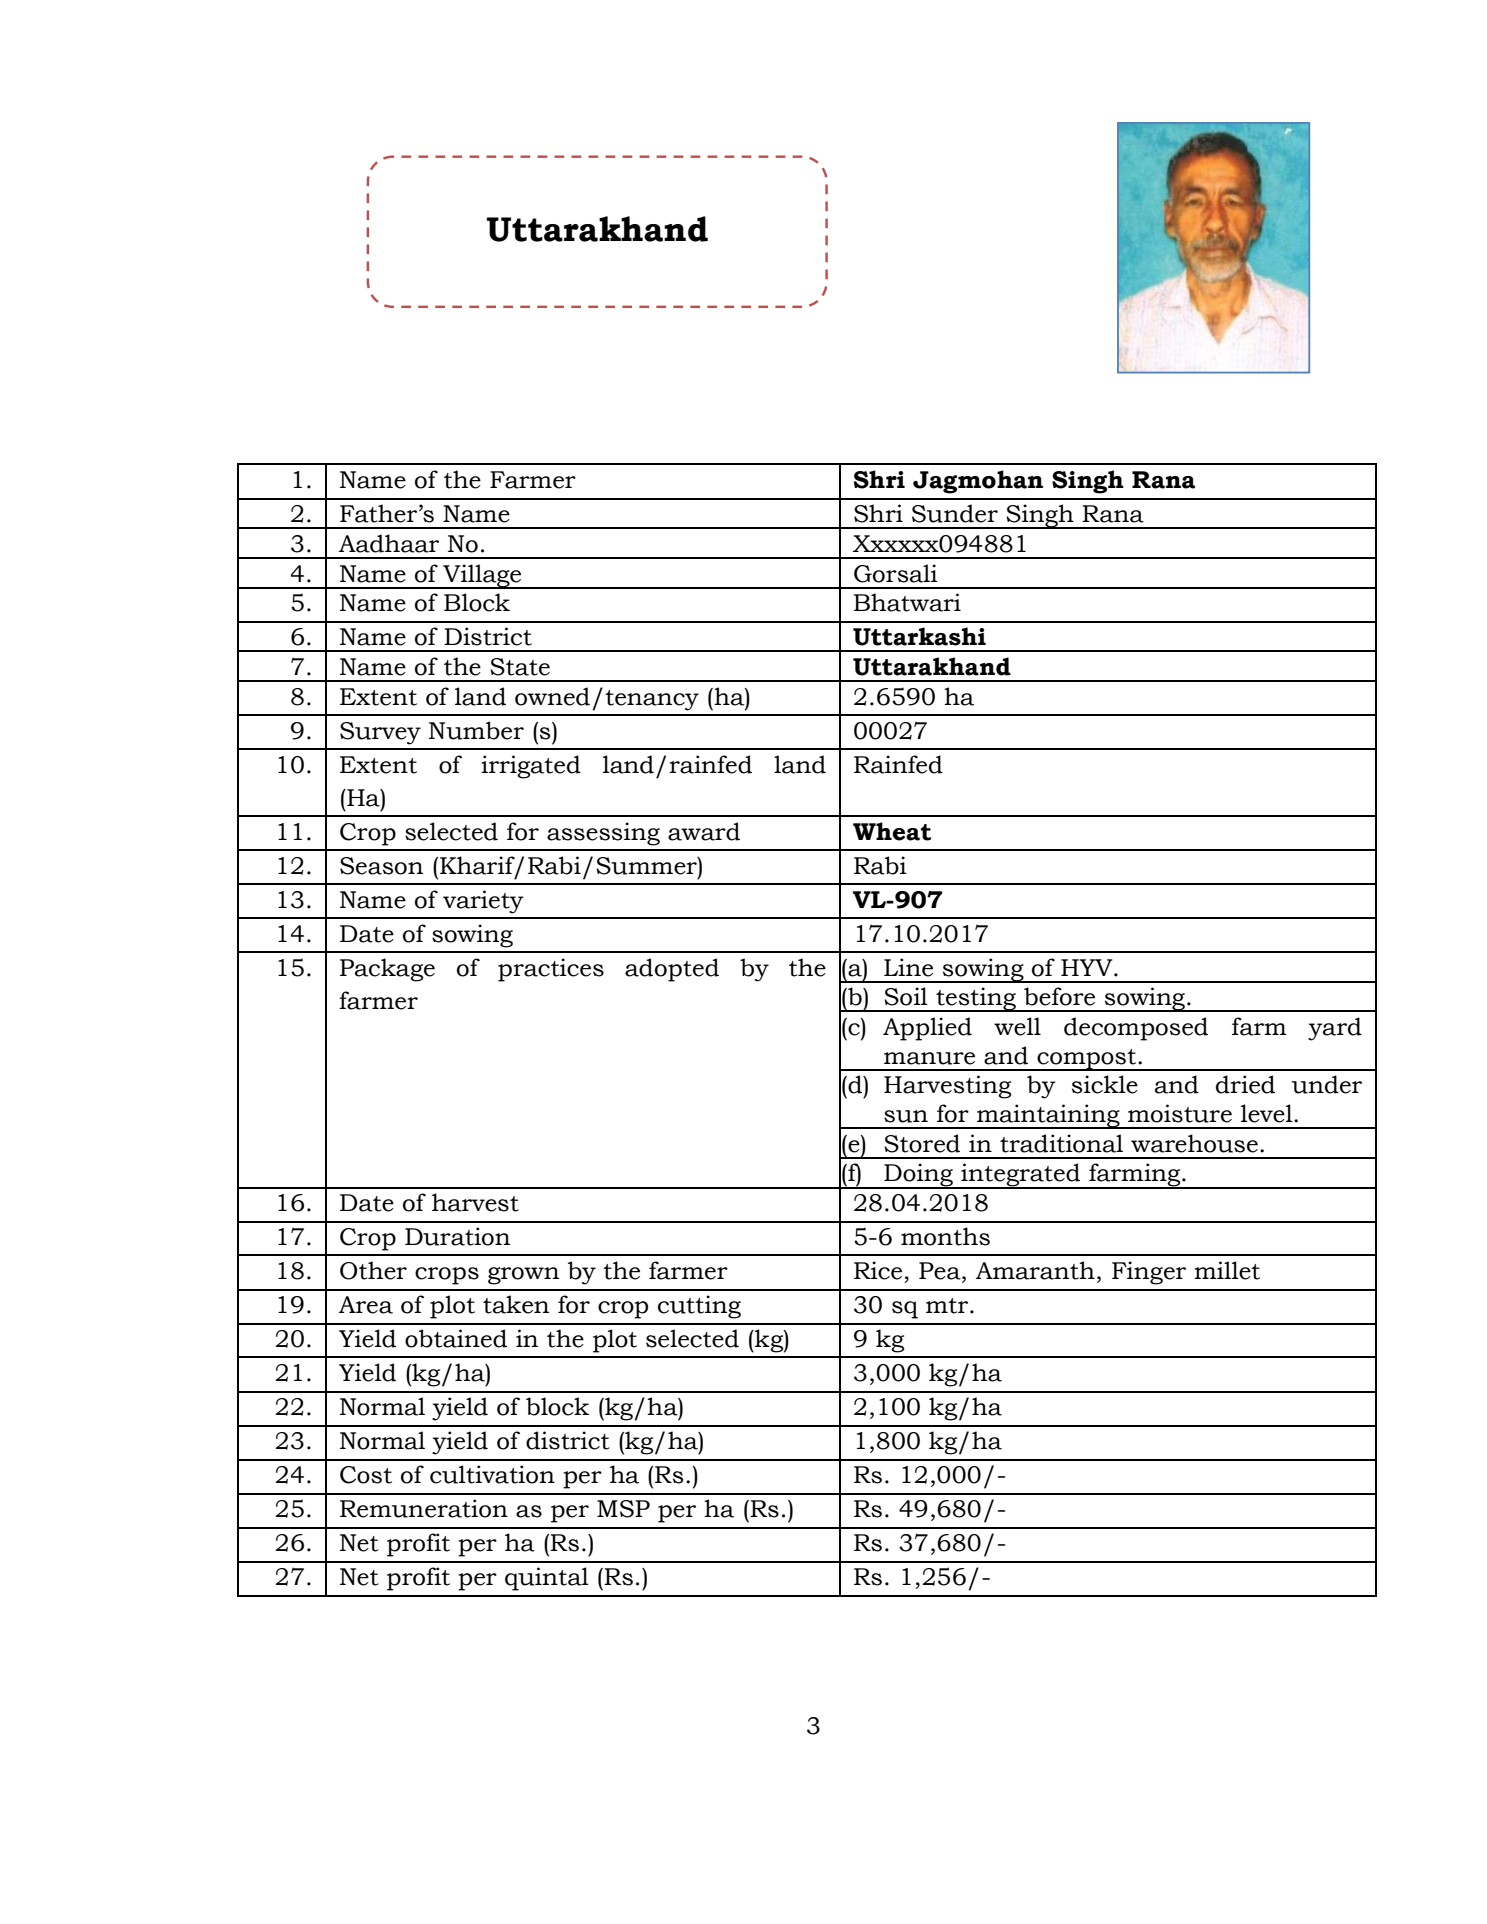  I want to click on Village, so click(482, 576).
